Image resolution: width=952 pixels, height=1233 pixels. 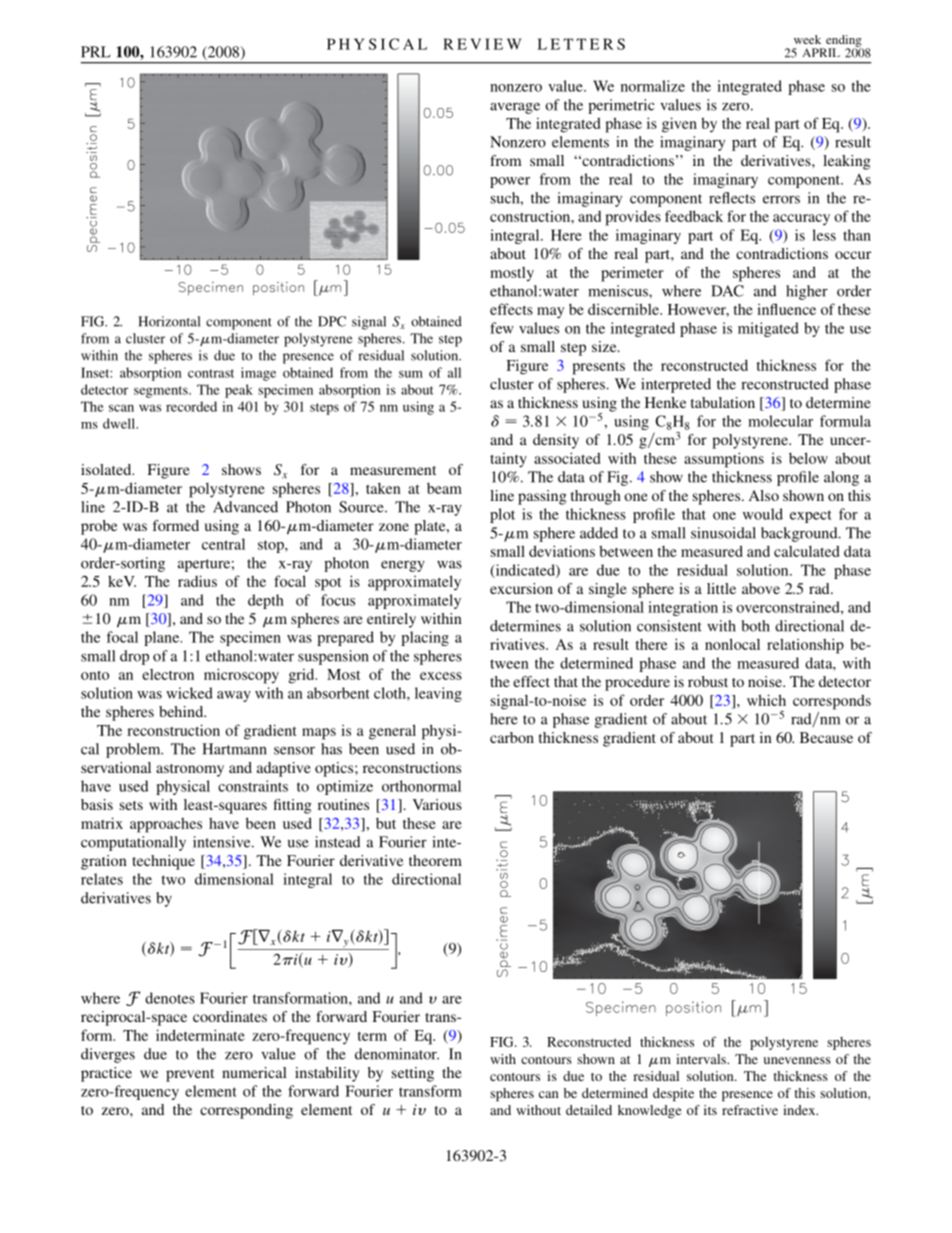 I want to click on unevenness, so click(x=797, y=1060).
